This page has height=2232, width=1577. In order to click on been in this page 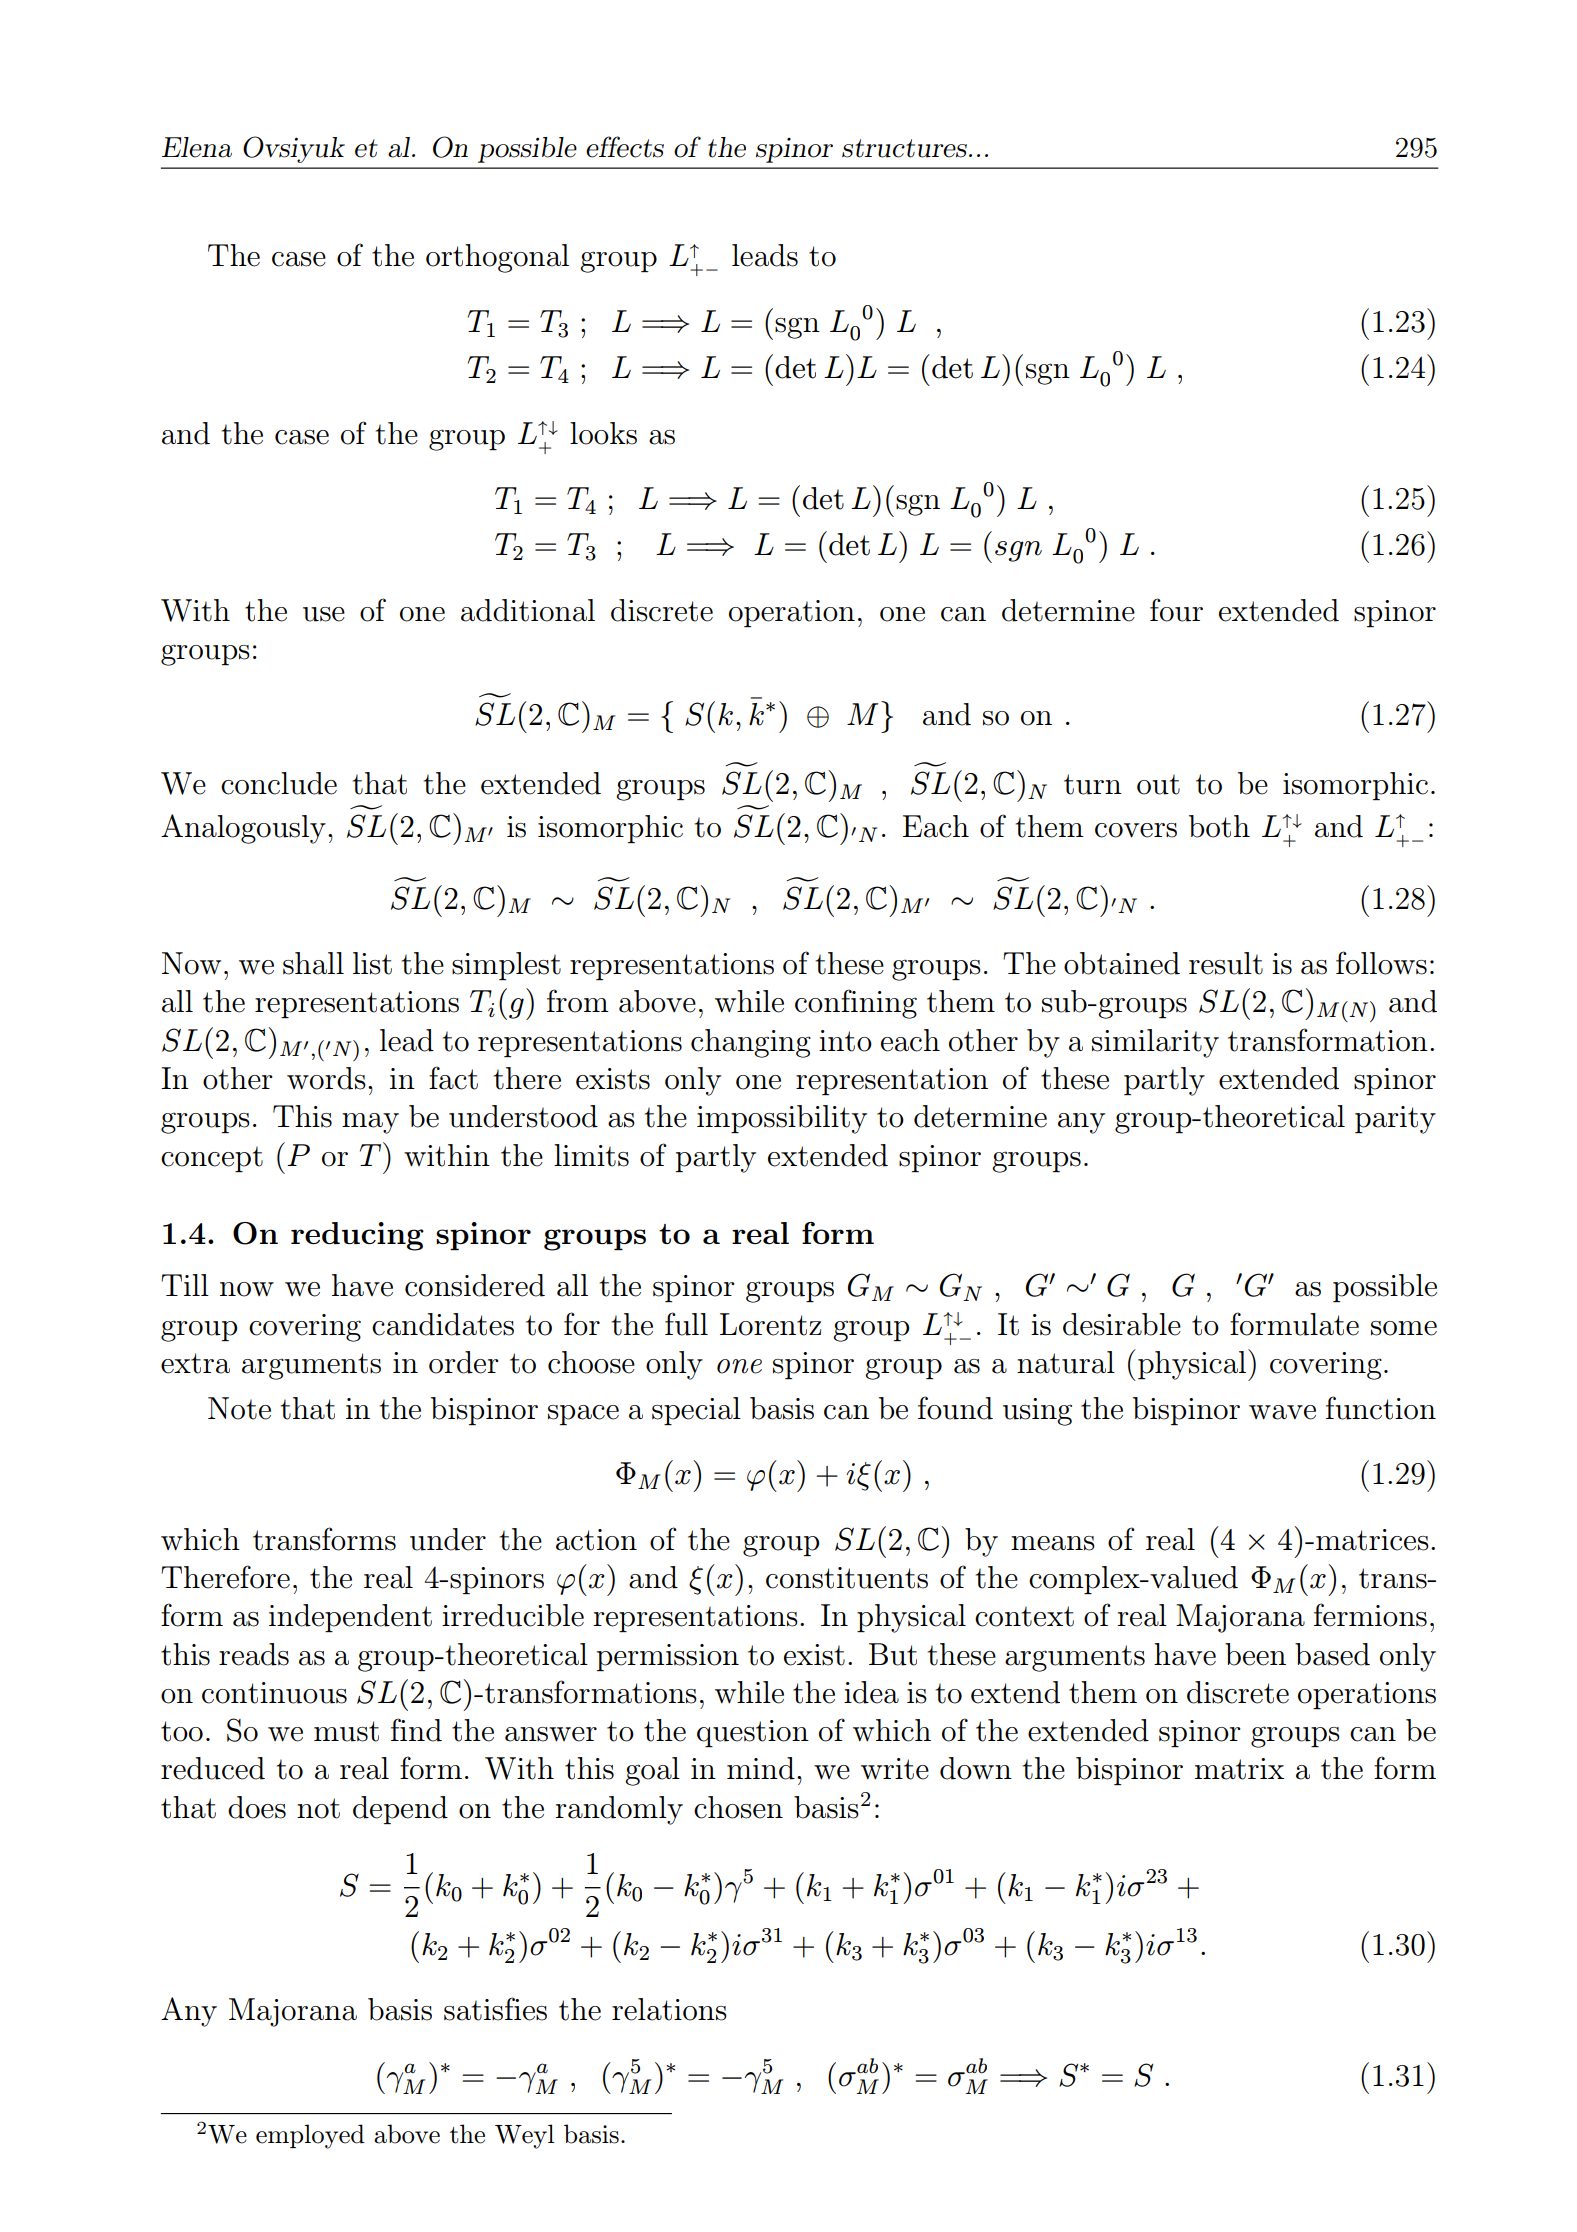, I will do `click(1255, 1654)`.
